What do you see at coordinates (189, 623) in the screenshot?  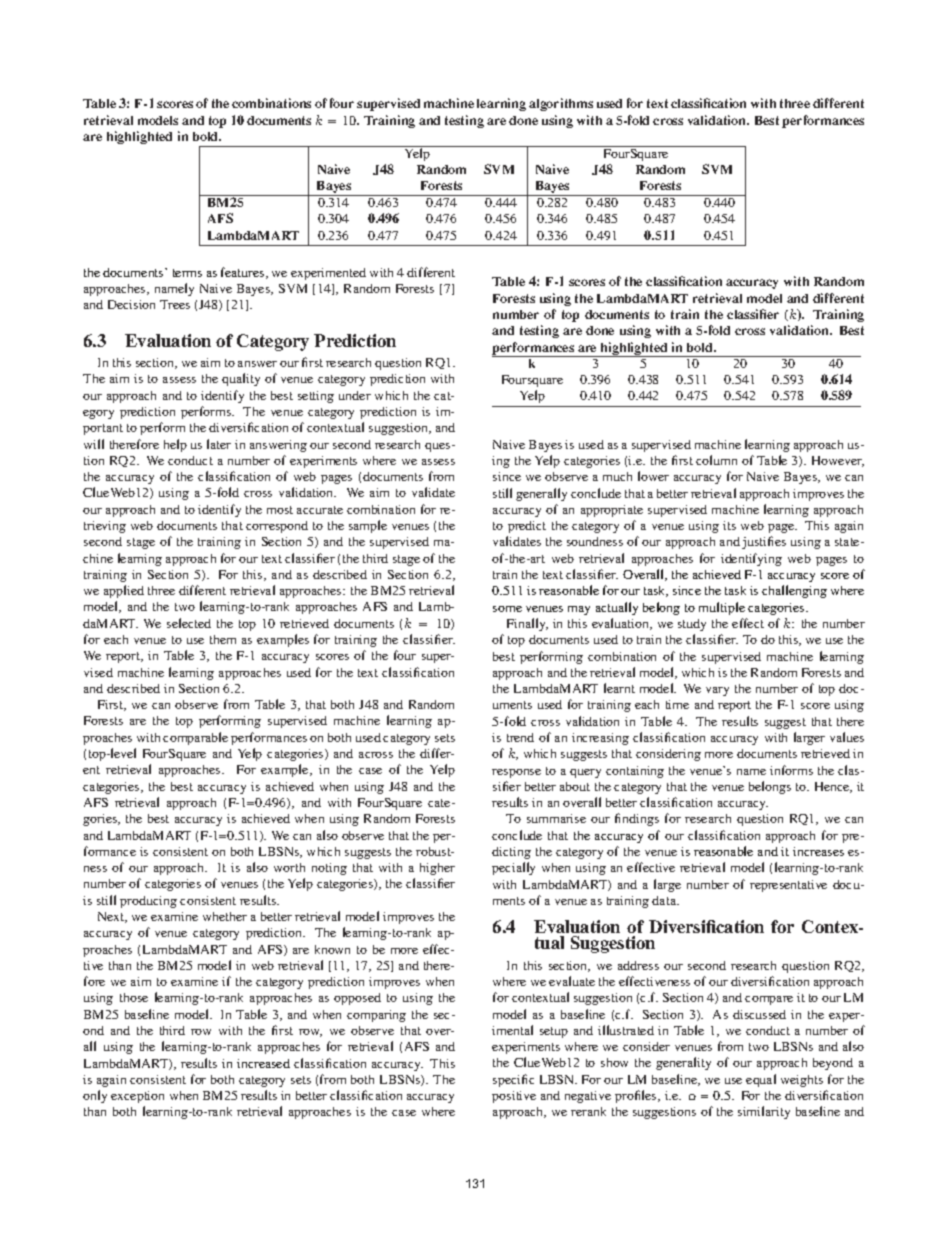 I see `selected` at bounding box center [189, 623].
